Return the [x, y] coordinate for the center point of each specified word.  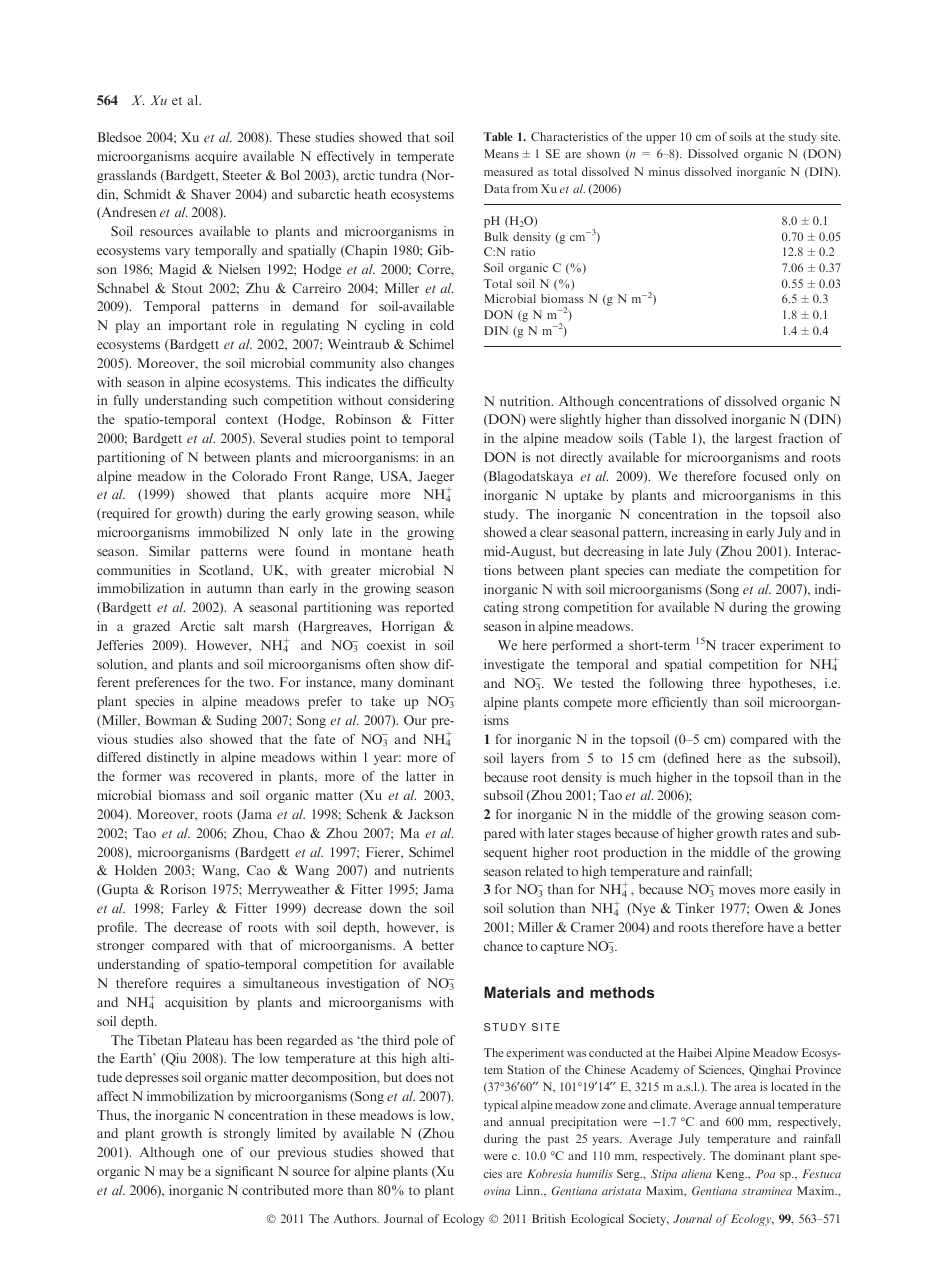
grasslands [126, 176]
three [726, 683]
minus [664, 171]
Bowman [171, 720]
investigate [514, 665]
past [558, 1141]
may [171, 1174]
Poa [765, 1173]
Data [497, 188]
